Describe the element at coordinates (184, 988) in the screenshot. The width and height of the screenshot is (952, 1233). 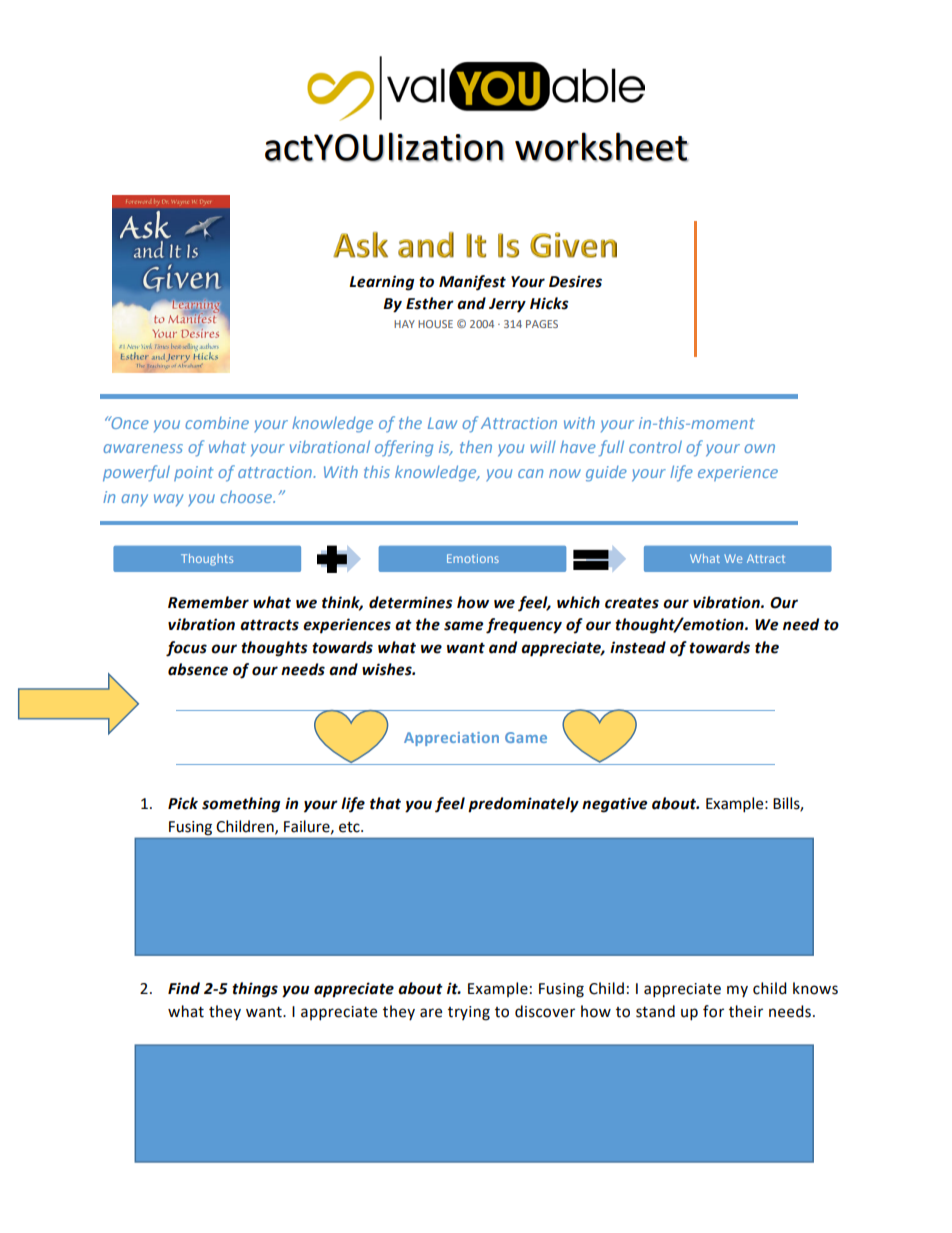
I see `Find` at that location.
